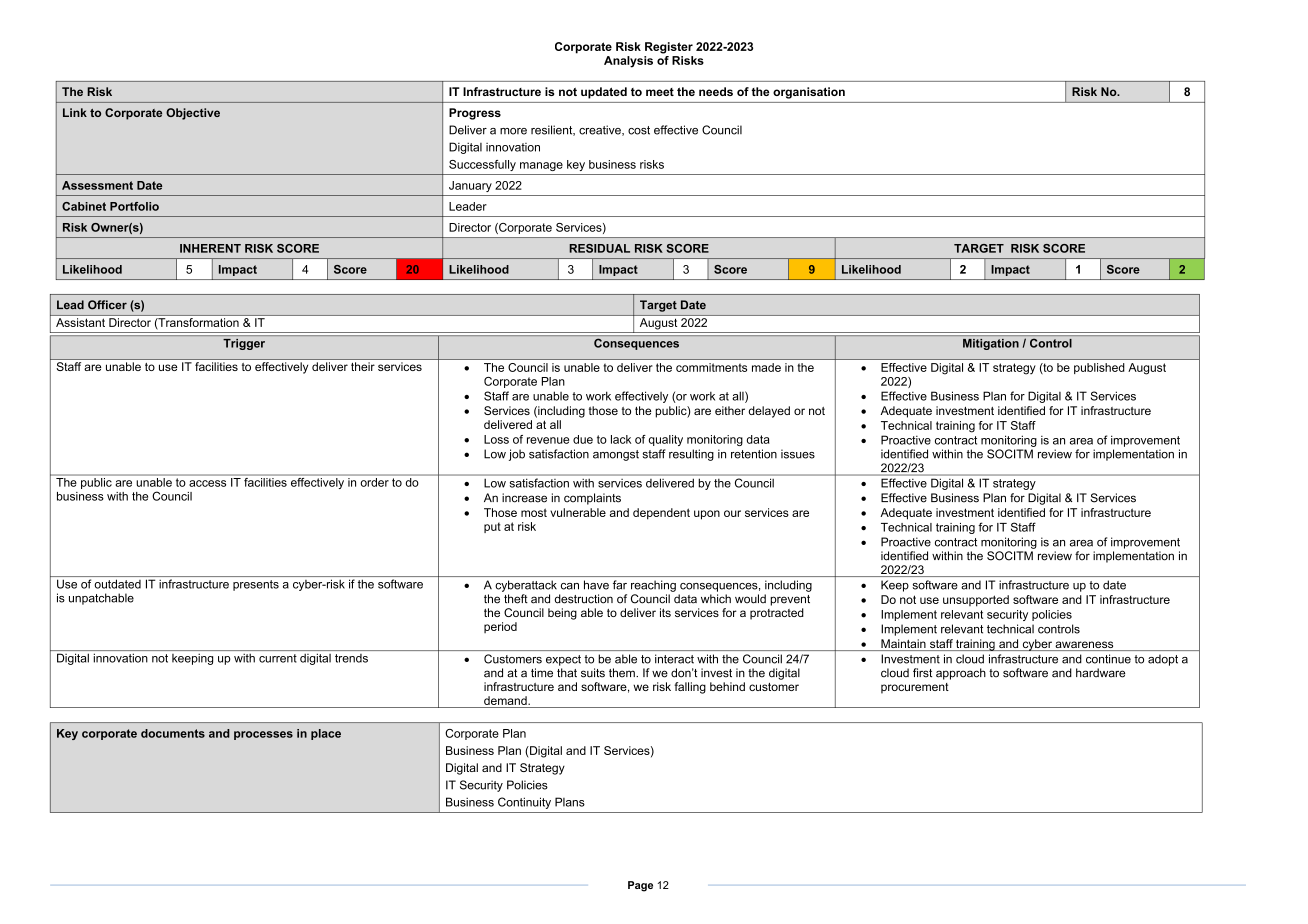  I want to click on Page, so click(640, 886).
